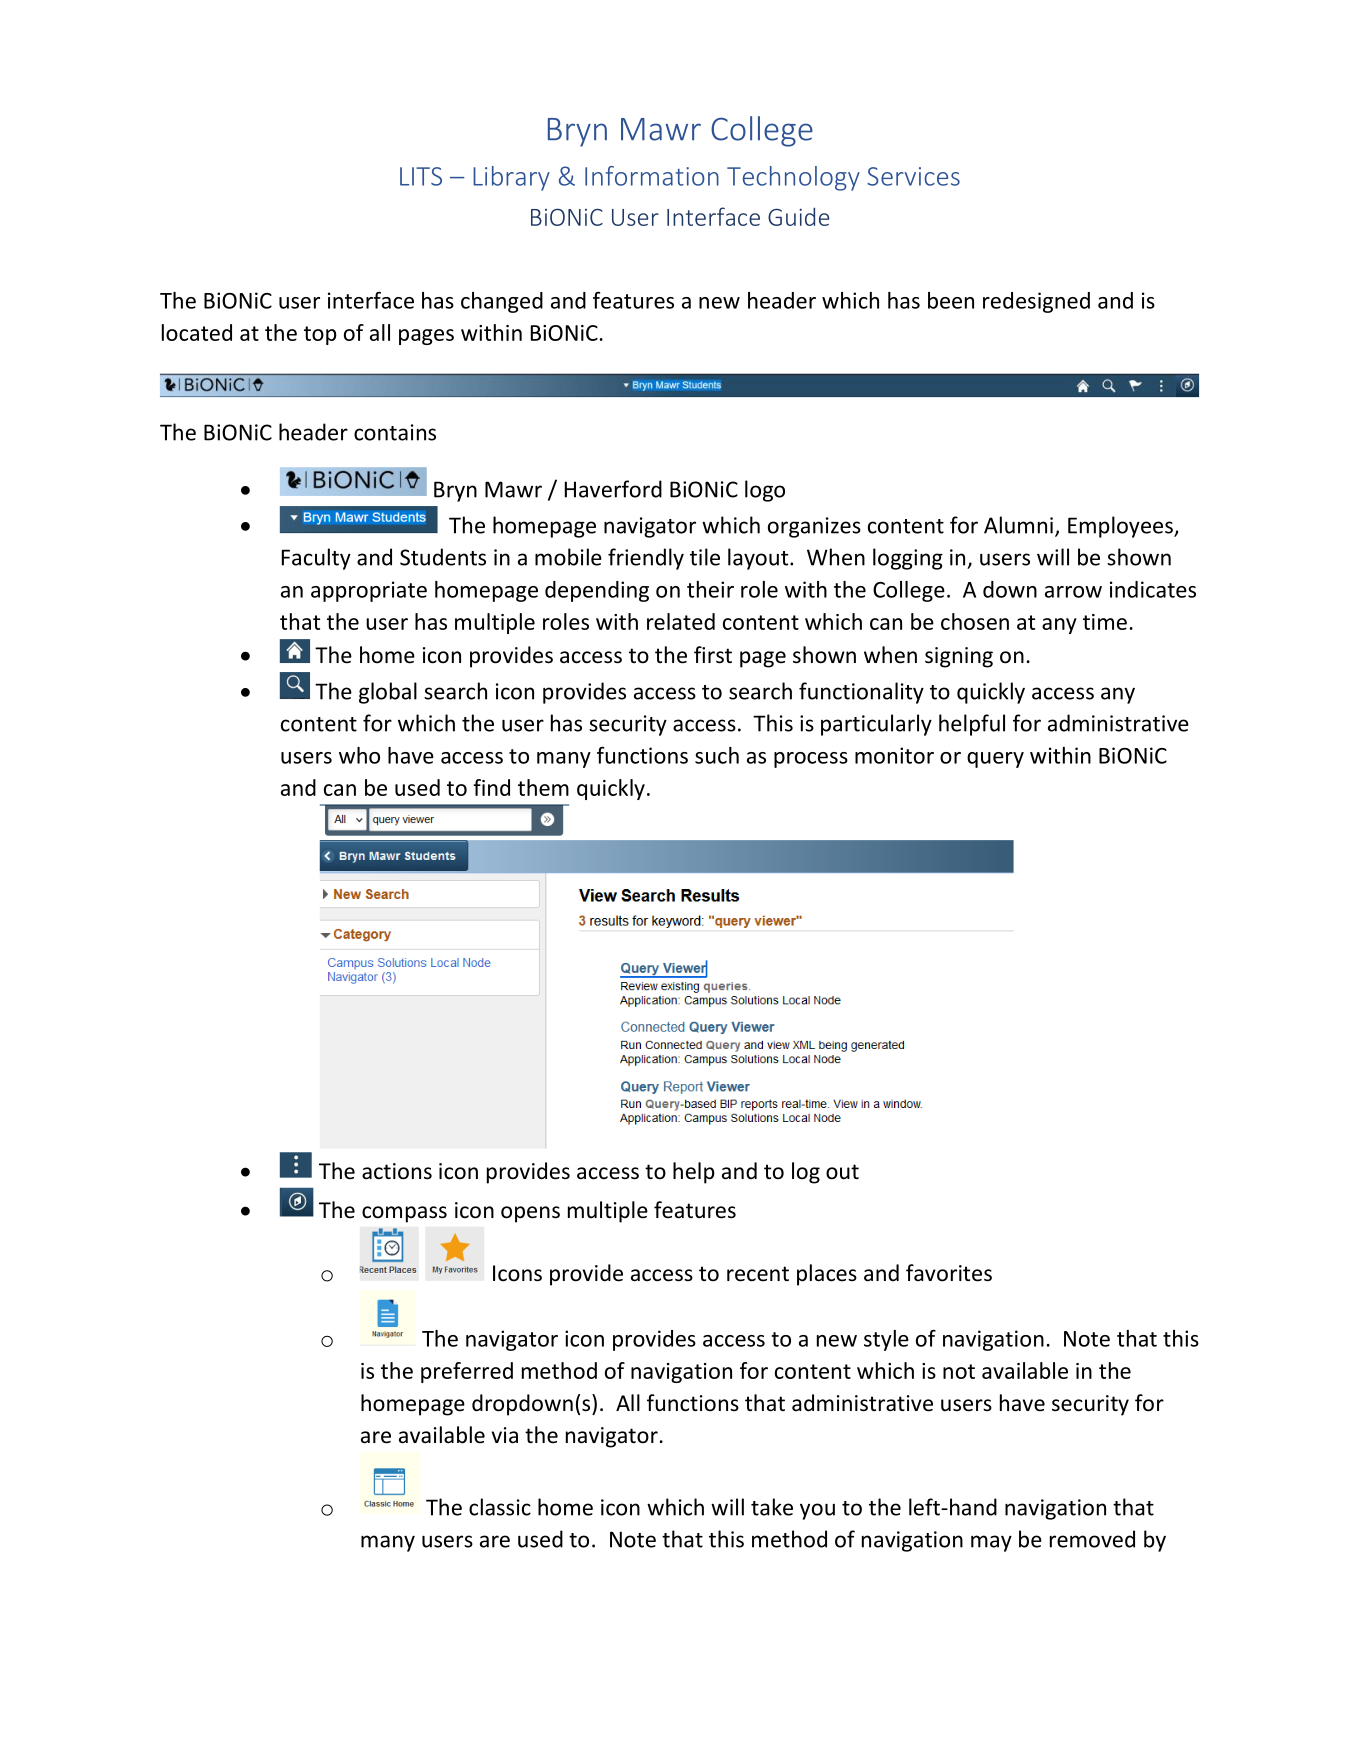 The height and width of the screenshot is (1758, 1359). I want to click on actions, so click(397, 1171).
